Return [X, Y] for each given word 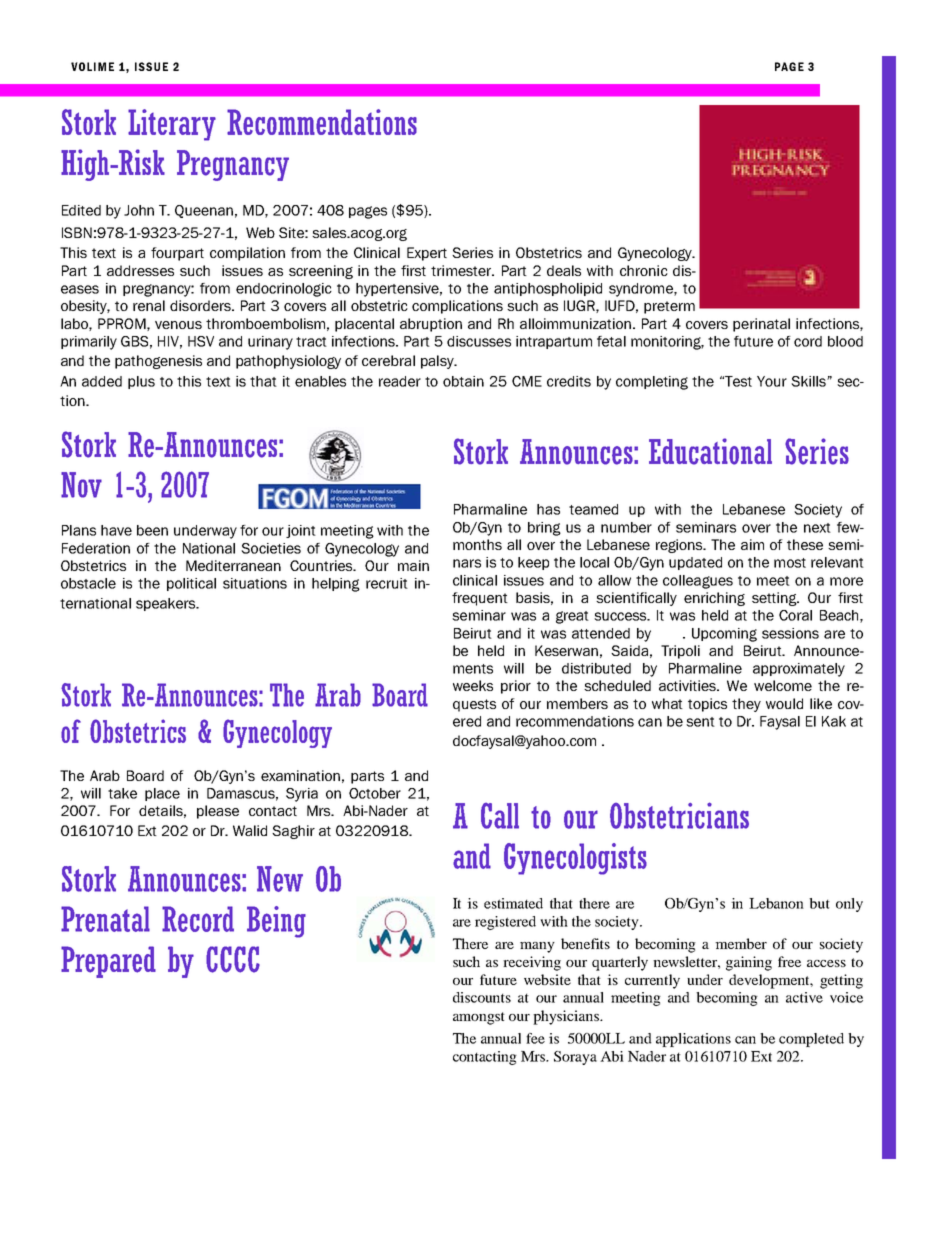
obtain [463, 381]
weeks [473, 685]
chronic [644, 270]
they [746, 705]
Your [772, 381]
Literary [172, 125]
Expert [427, 254]
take [122, 793]
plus [141, 382]
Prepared [108, 962]
